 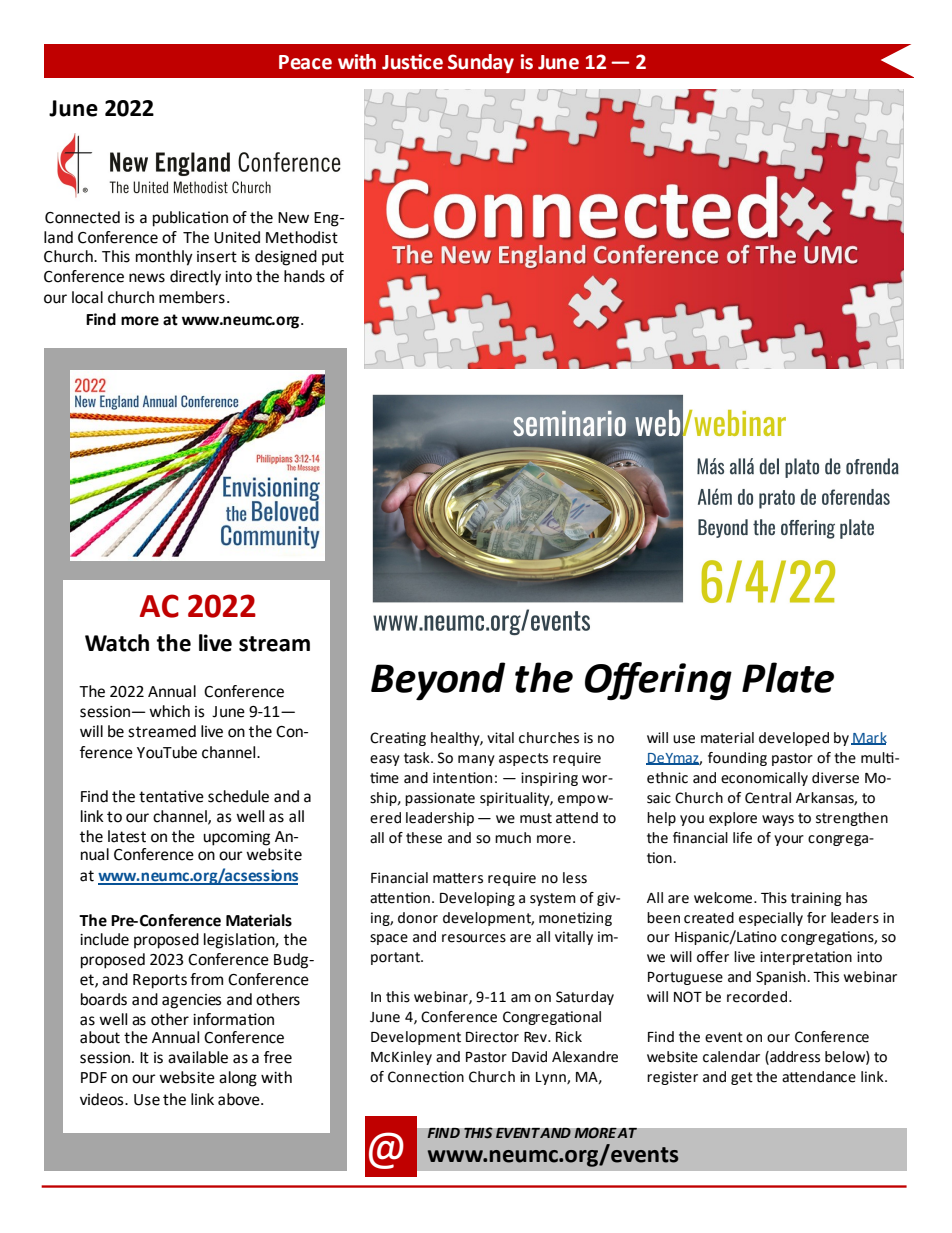 What do you see at coordinates (198, 1057) in the page?
I see `available` at bounding box center [198, 1057].
